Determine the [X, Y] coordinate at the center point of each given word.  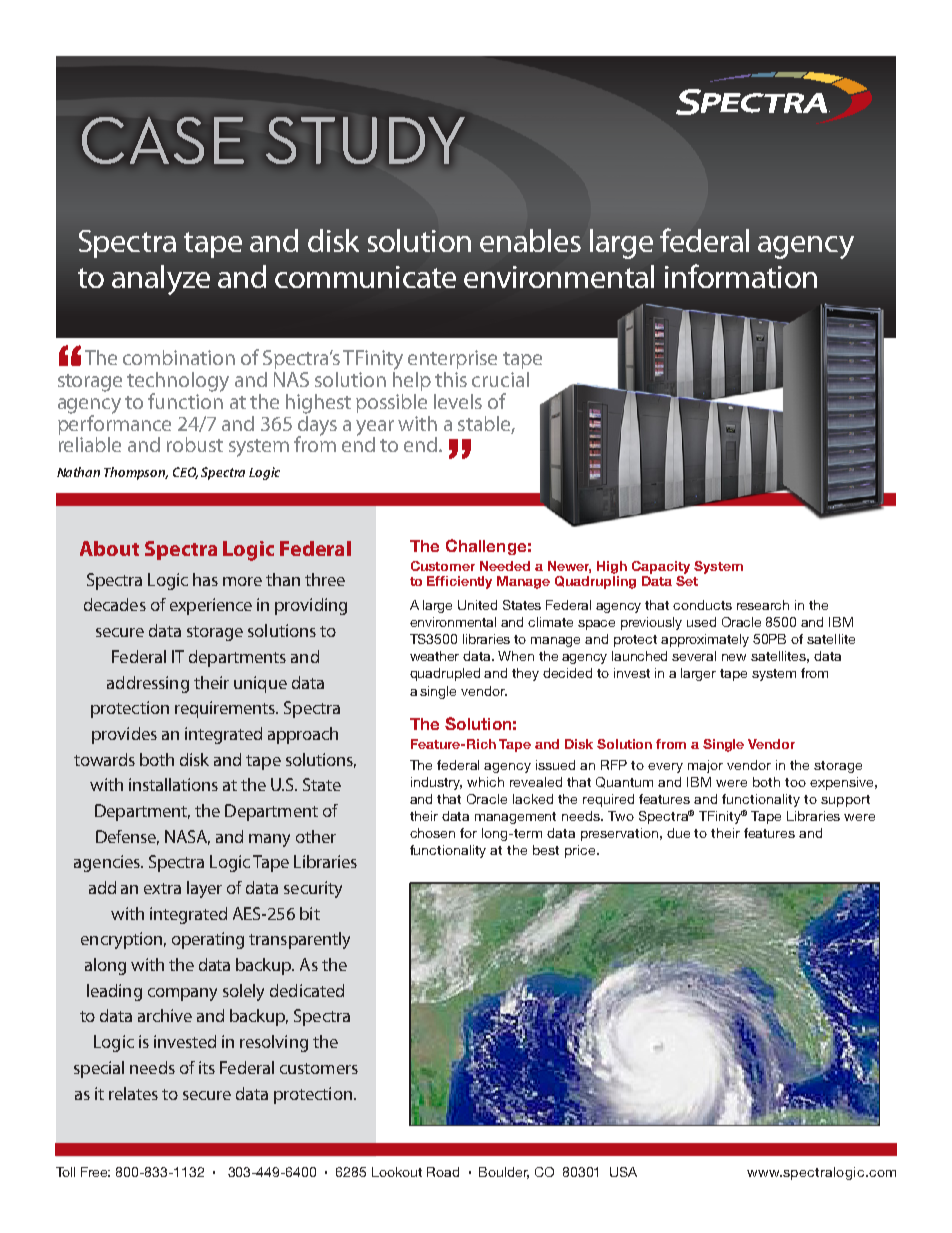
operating [208, 940]
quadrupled [445, 674]
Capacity [661, 567]
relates [133, 1093]
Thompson [136, 473]
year [375, 429]
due [678, 833]
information [741, 276]
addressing [148, 684]
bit [310, 913]
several [694, 656]
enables [530, 240]
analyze [161, 280]
